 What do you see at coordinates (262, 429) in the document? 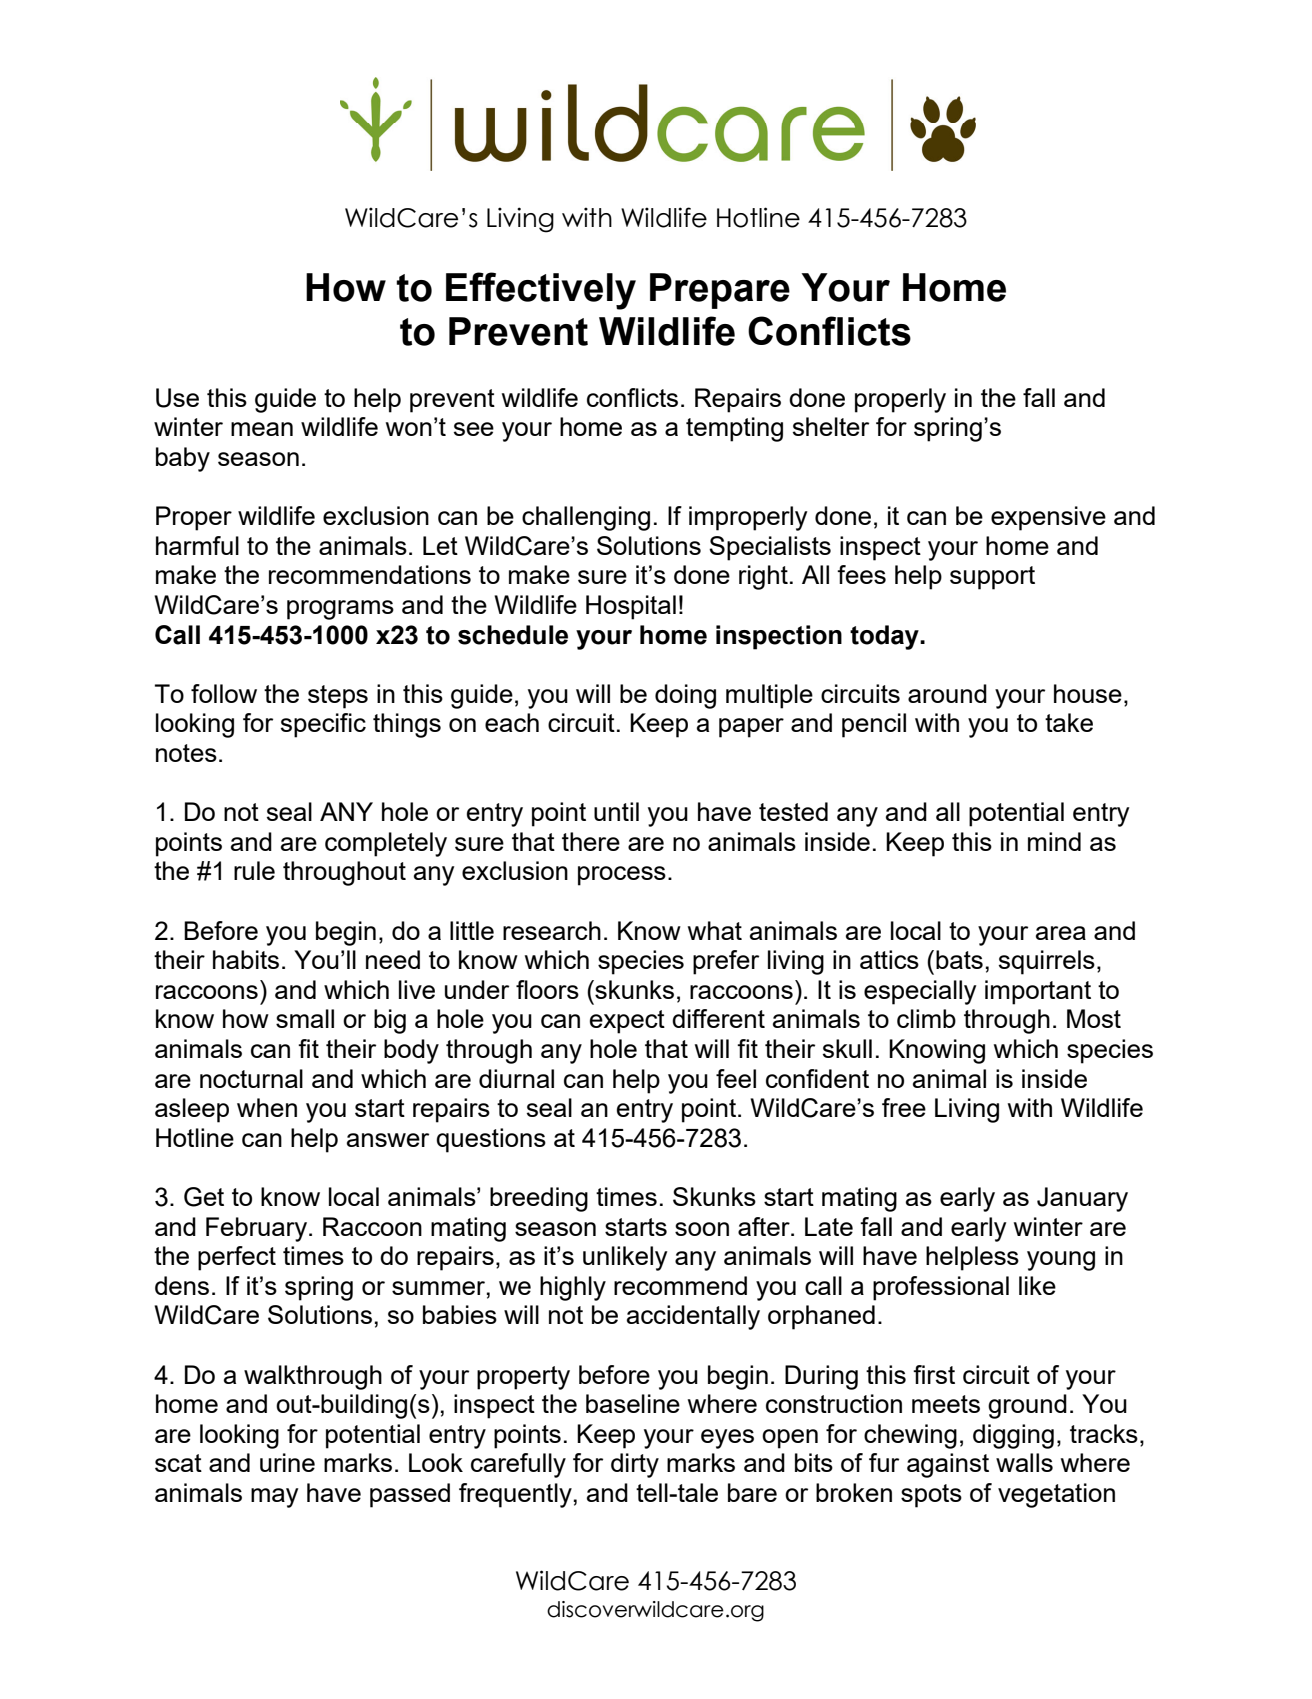
I see `mean` at bounding box center [262, 429].
